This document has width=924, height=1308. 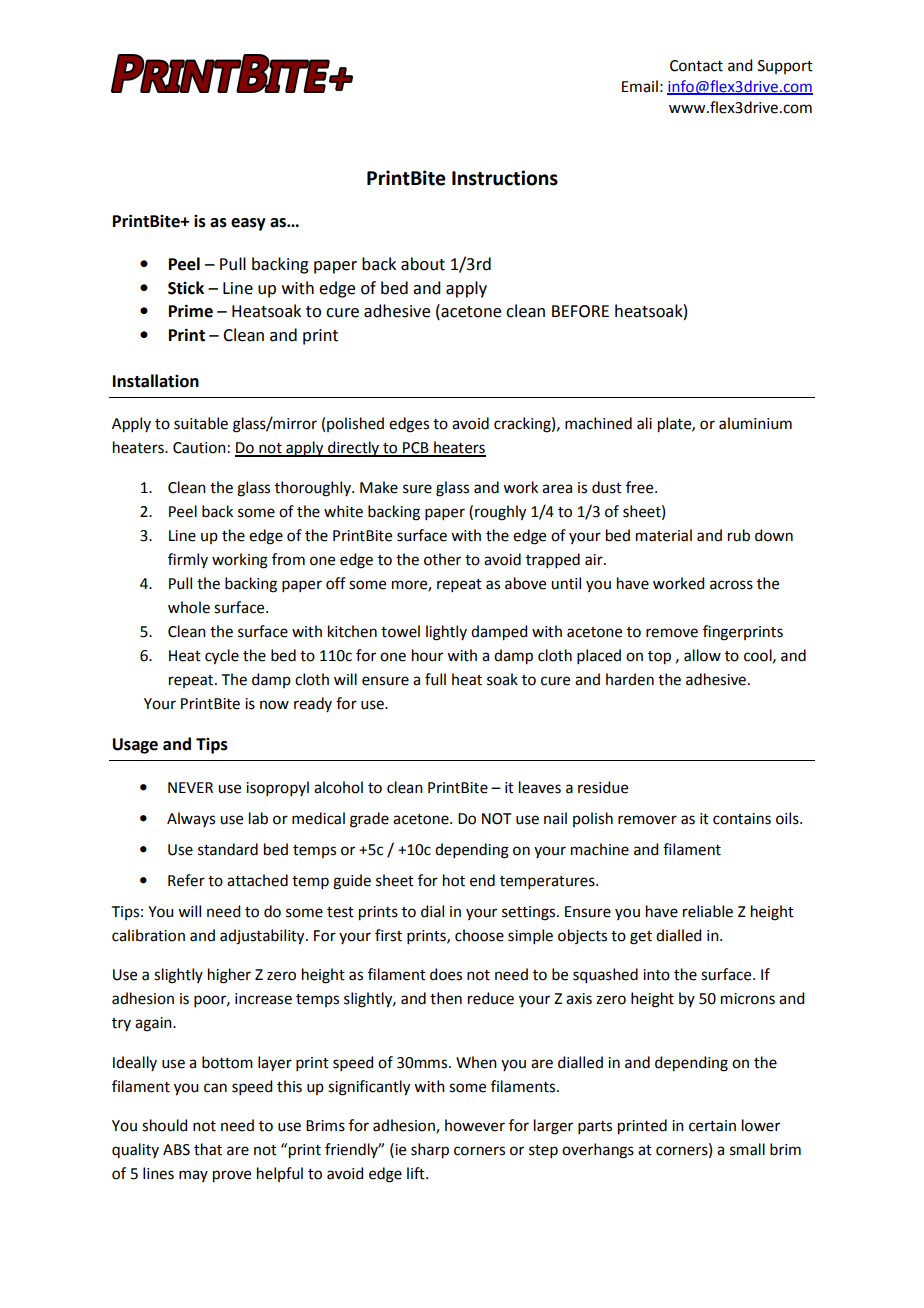 I want to click on that, so click(x=208, y=1149).
